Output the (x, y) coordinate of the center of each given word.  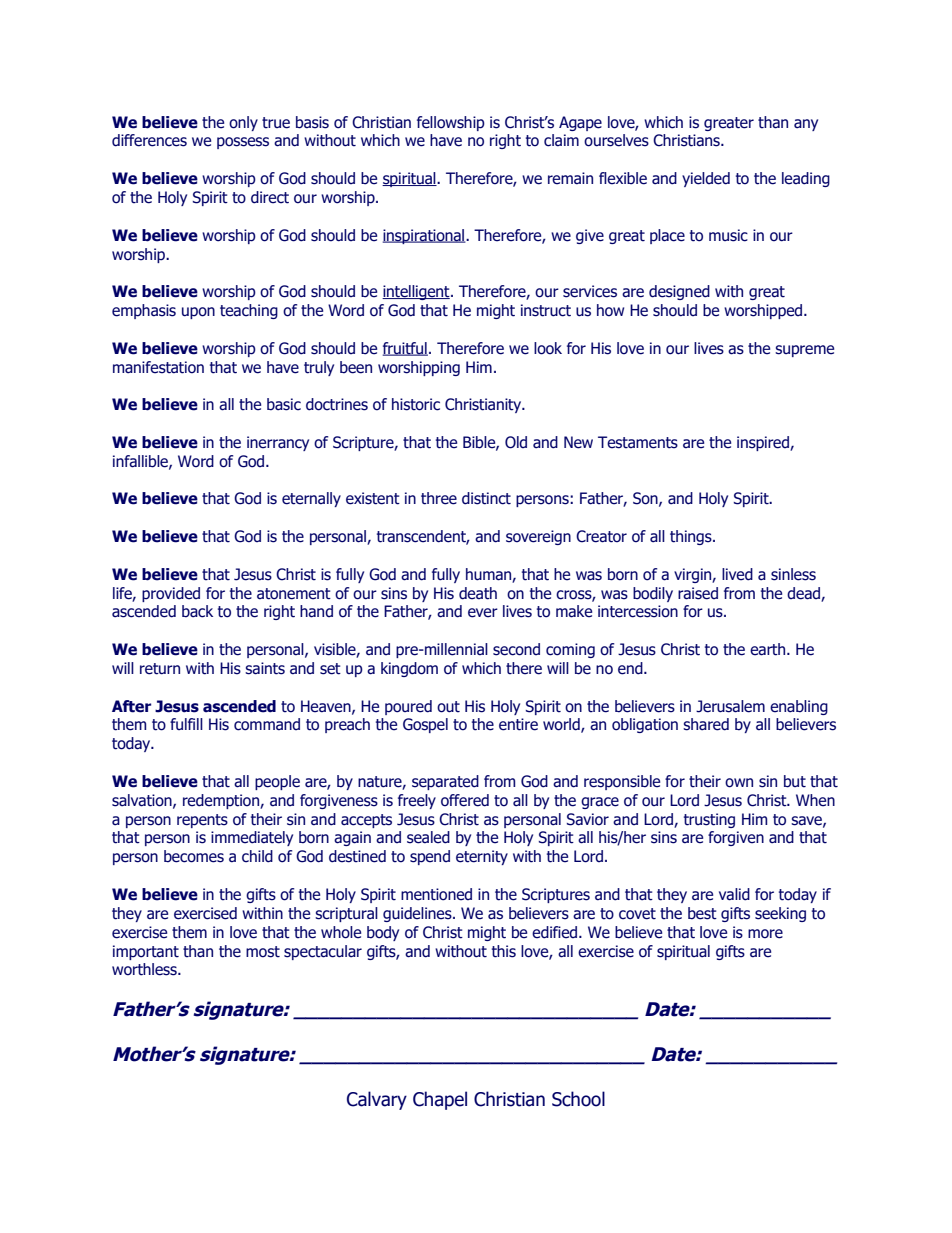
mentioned (436, 894)
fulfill (186, 724)
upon (198, 313)
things (692, 537)
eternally (311, 499)
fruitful (405, 349)
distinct (486, 498)
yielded (706, 179)
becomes (194, 856)
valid (734, 894)
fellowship (451, 123)
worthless (145, 969)
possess (243, 143)
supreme (804, 351)
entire (518, 724)
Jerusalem (730, 706)
